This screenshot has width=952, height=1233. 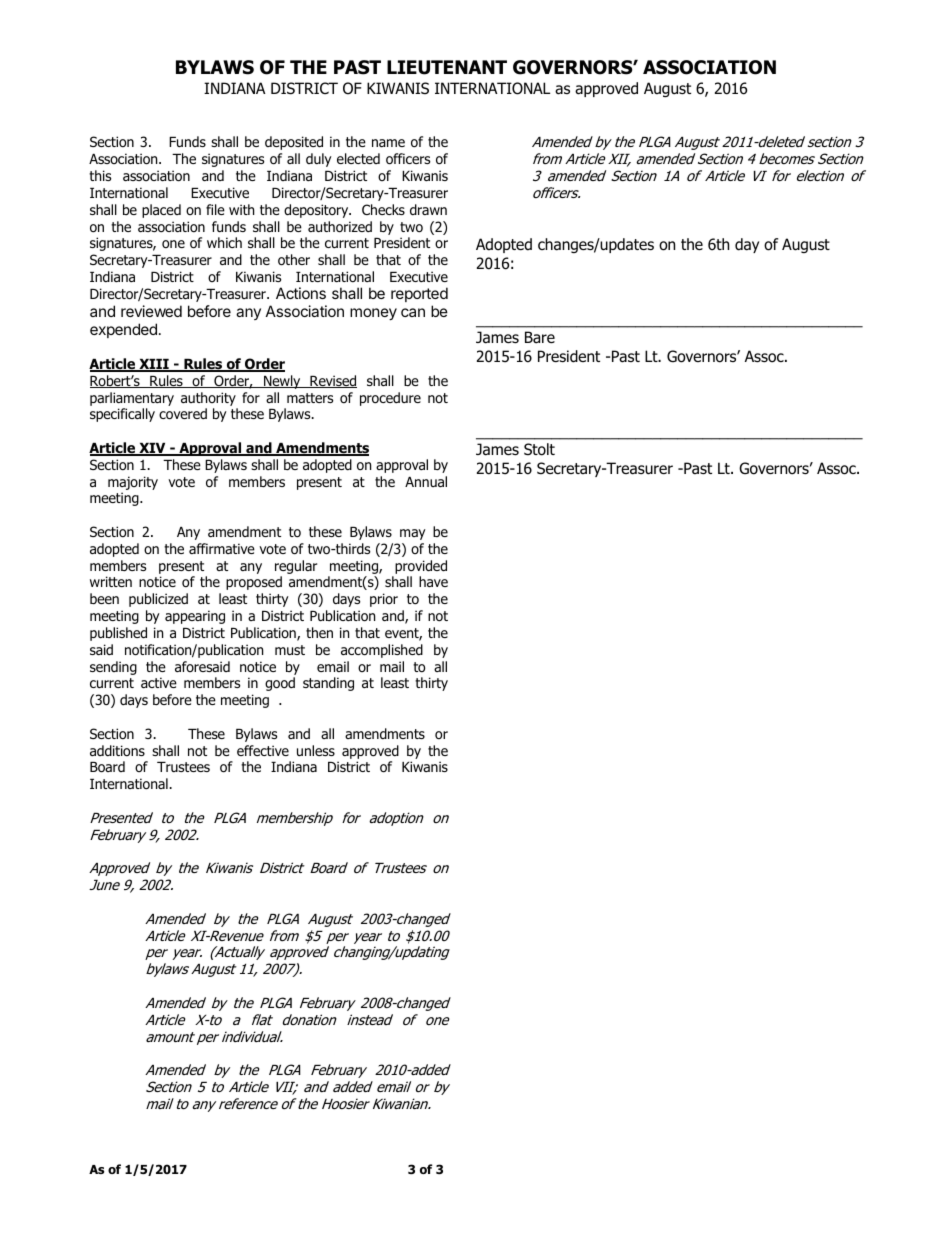 What do you see at coordinates (447, 67) in the screenshot?
I see `LIEUTENANT` at bounding box center [447, 67].
